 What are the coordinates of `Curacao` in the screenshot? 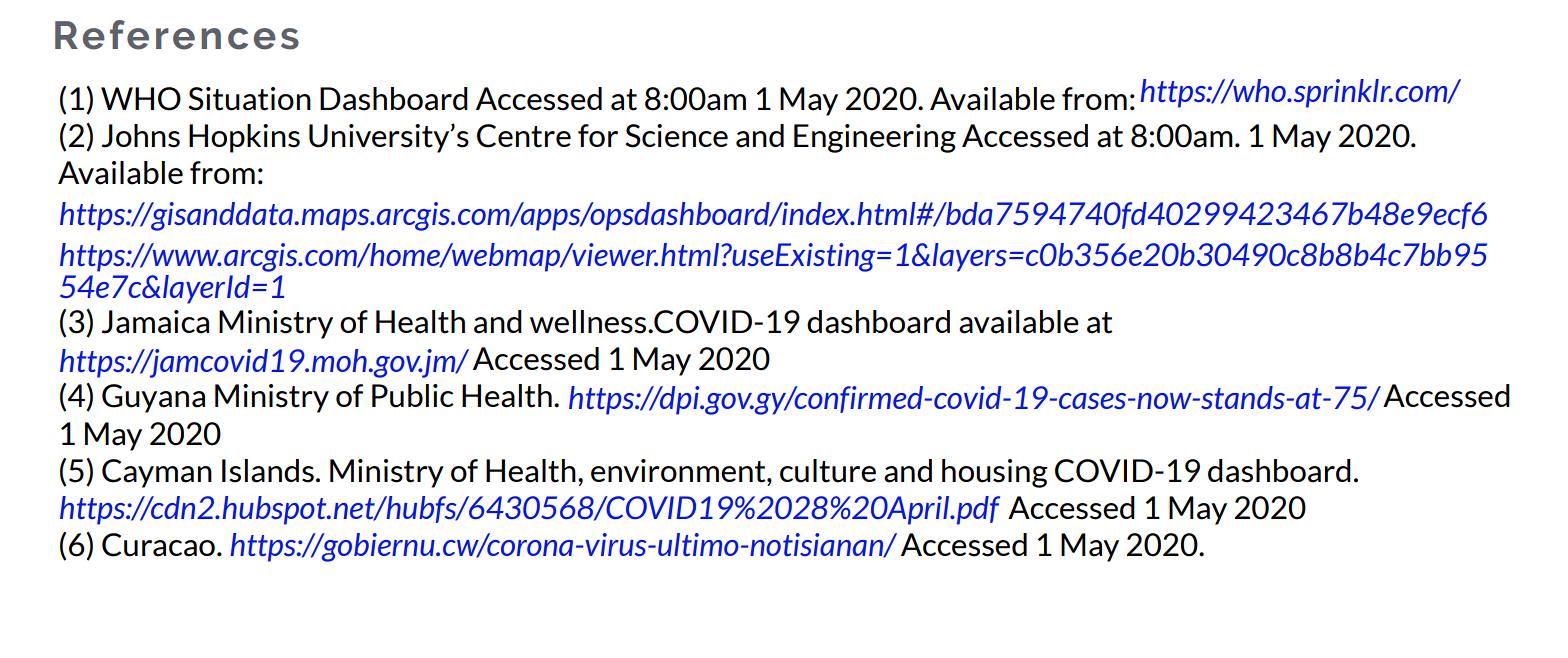 It's located at (158, 545).
